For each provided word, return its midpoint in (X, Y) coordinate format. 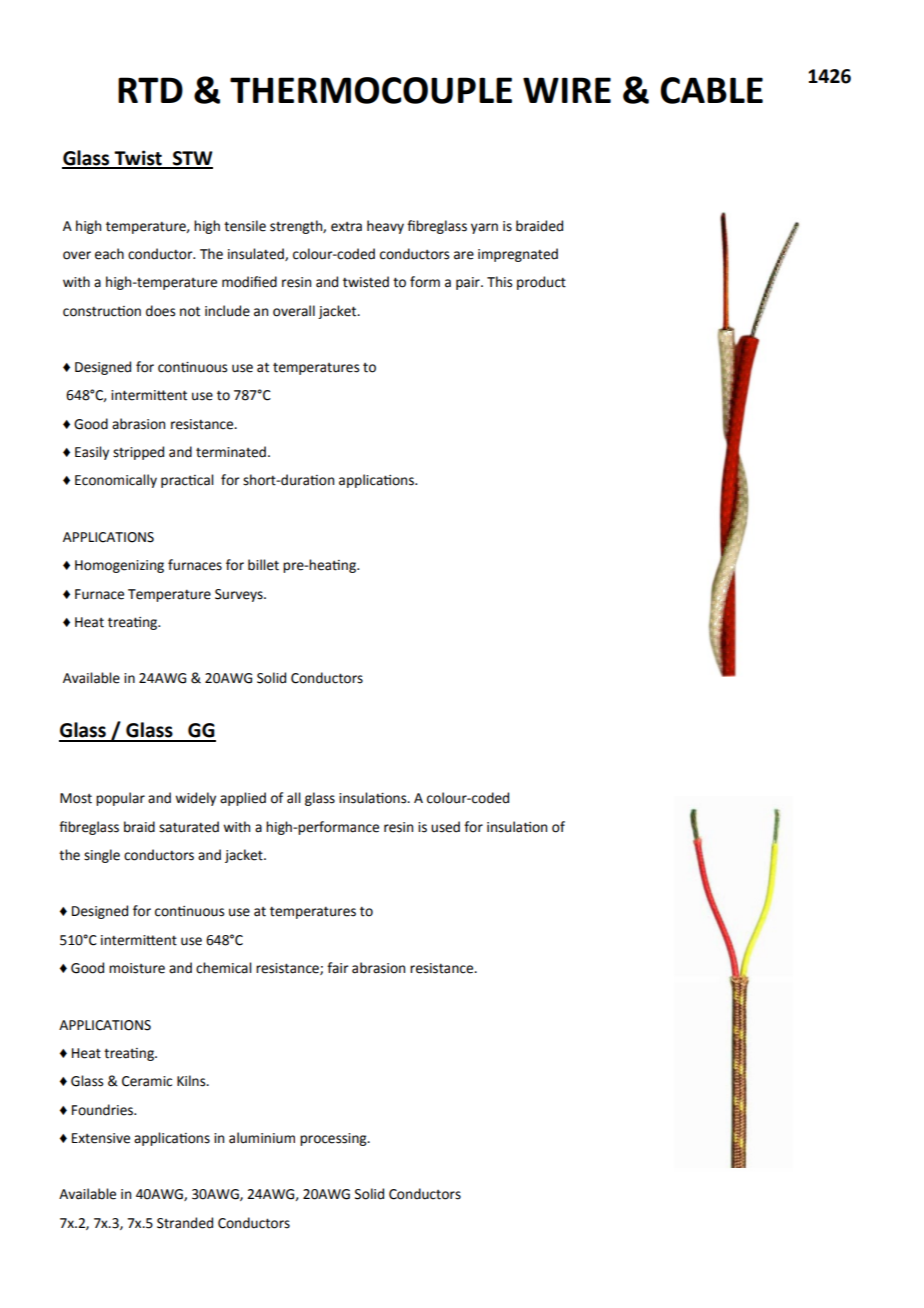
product (541, 283)
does (160, 311)
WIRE (567, 90)
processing (334, 1139)
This (499, 282)
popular (120, 799)
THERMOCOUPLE (371, 90)
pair (469, 283)
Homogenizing (119, 566)
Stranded (185, 1223)
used (445, 827)
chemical (224, 968)
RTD (150, 90)
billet (263, 565)
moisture (137, 968)
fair (338, 968)
